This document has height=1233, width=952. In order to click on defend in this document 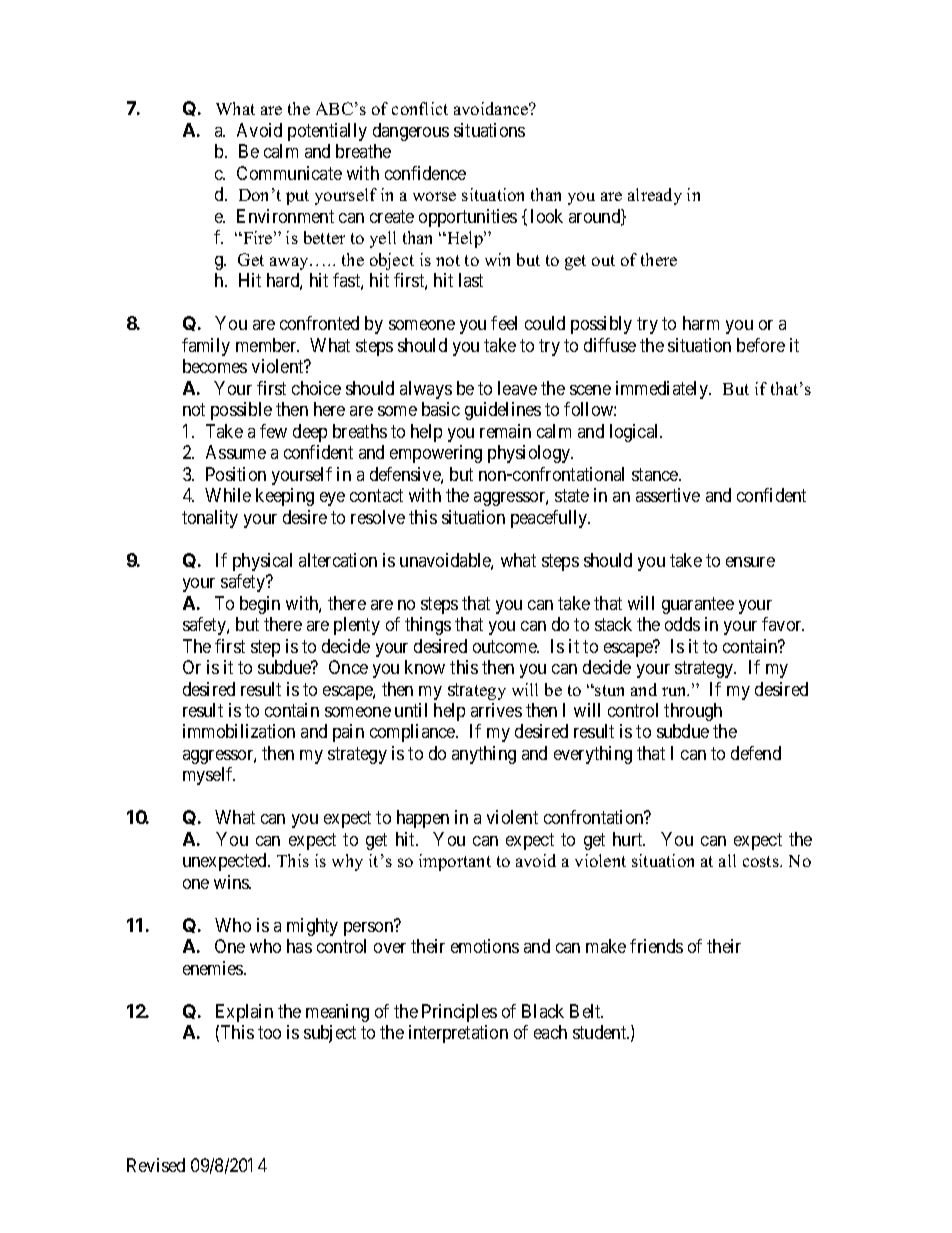, I will do `click(756, 753)`.
